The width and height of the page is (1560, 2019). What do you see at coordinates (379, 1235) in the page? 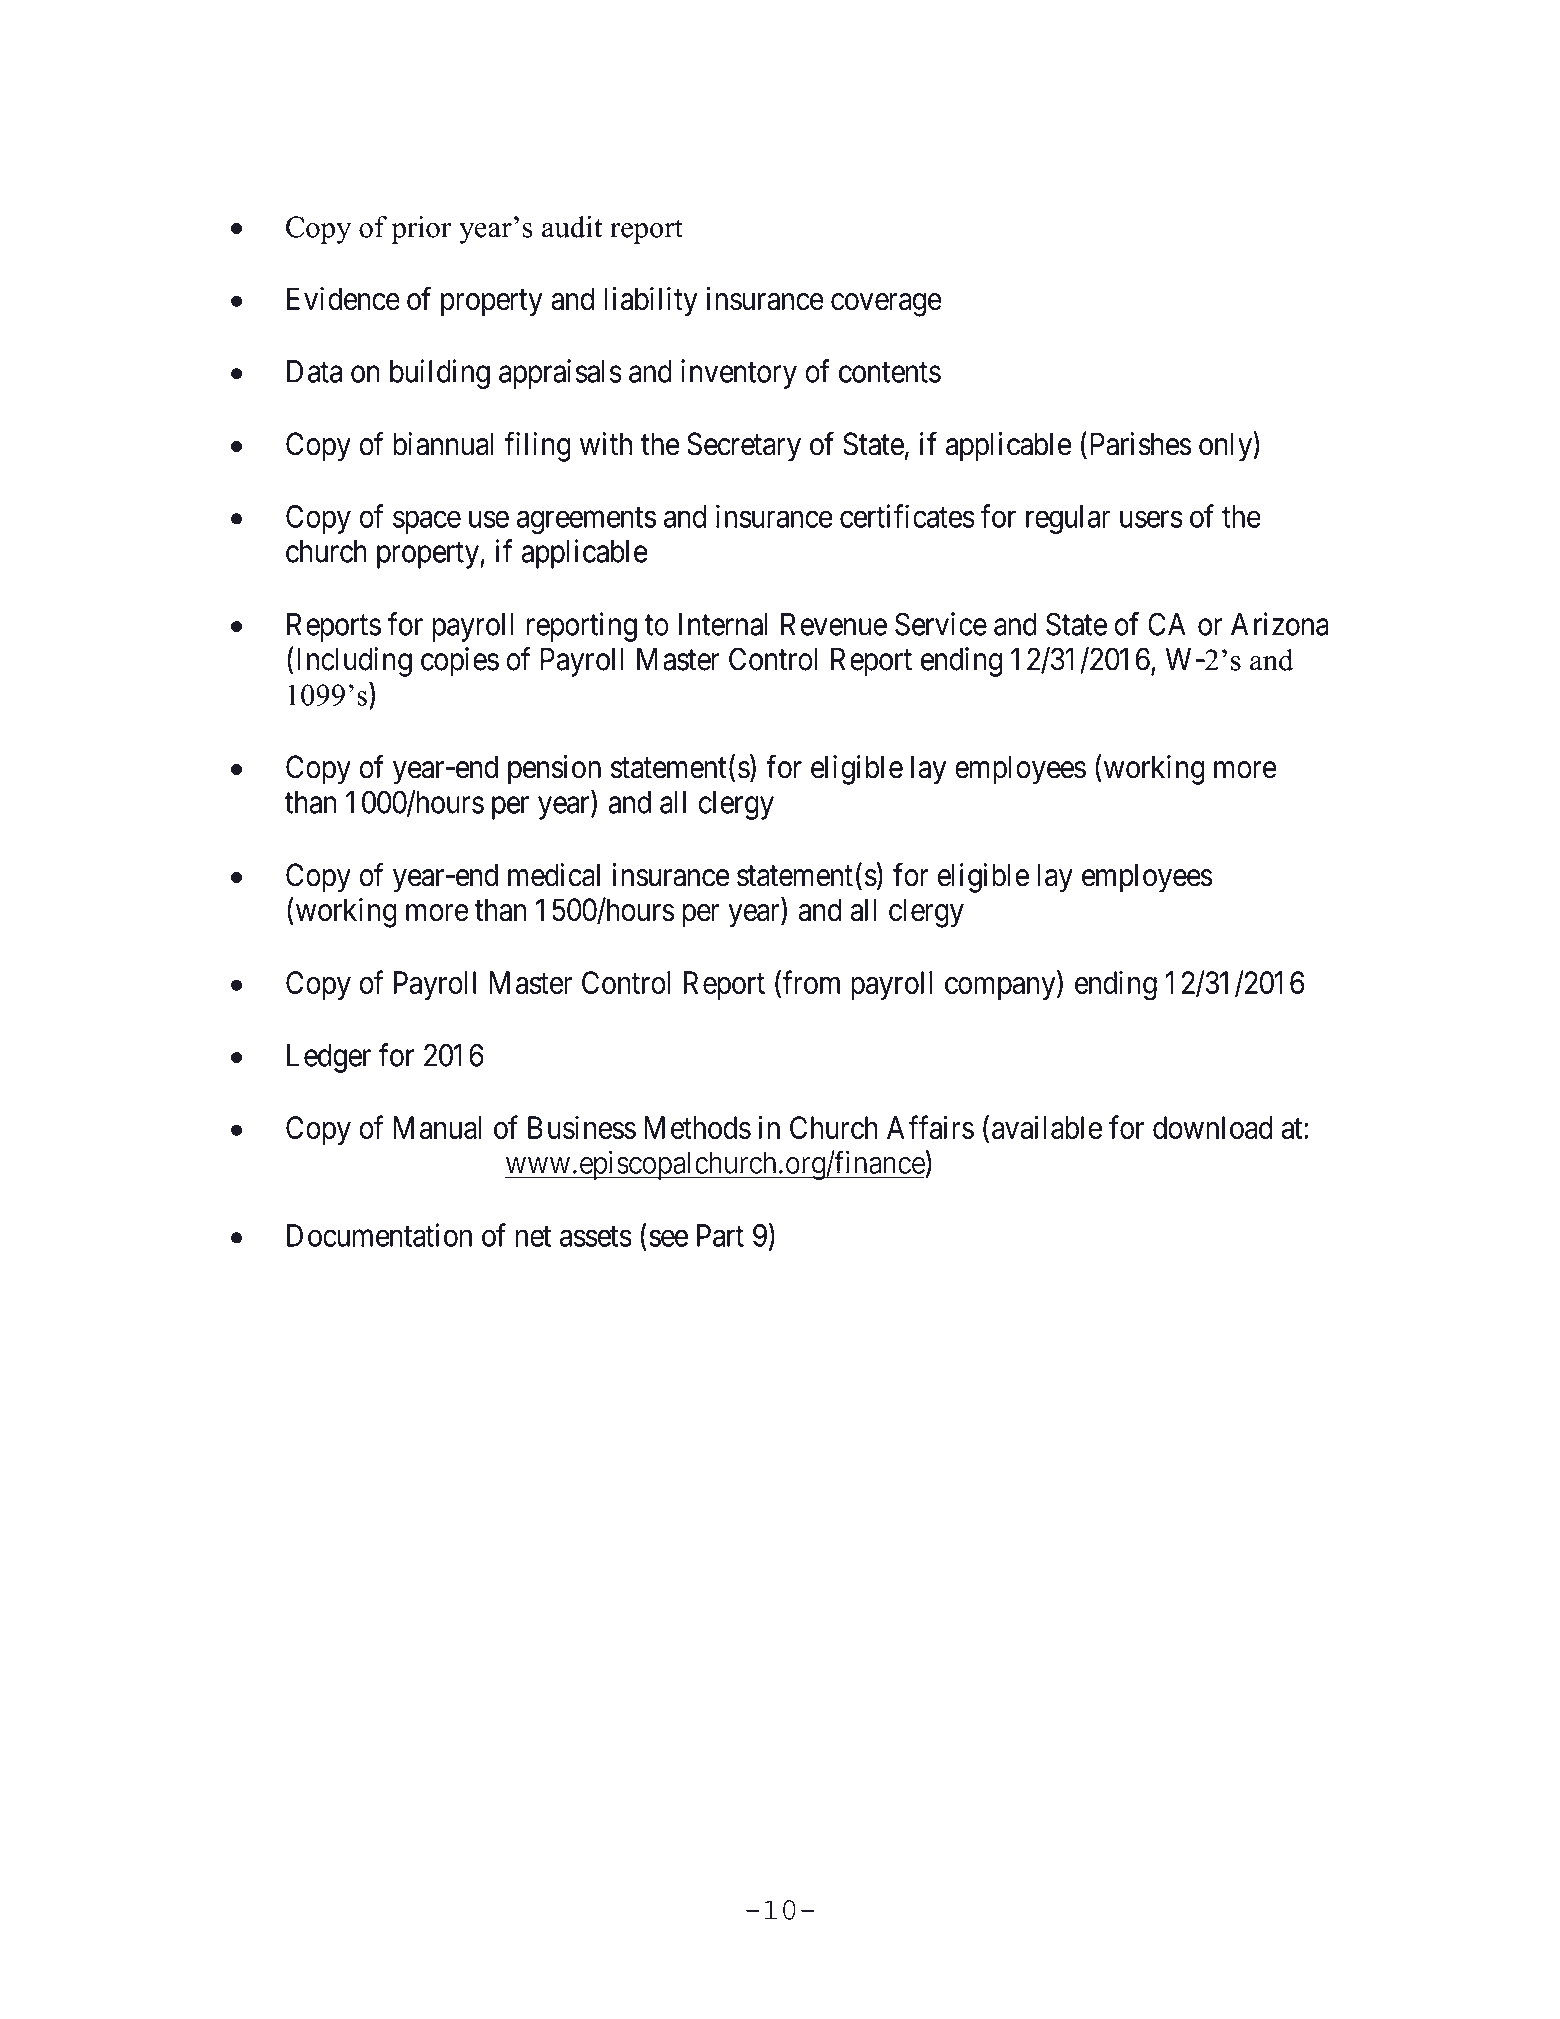
I see `Documentation` at bounding box center [379, 1235].
